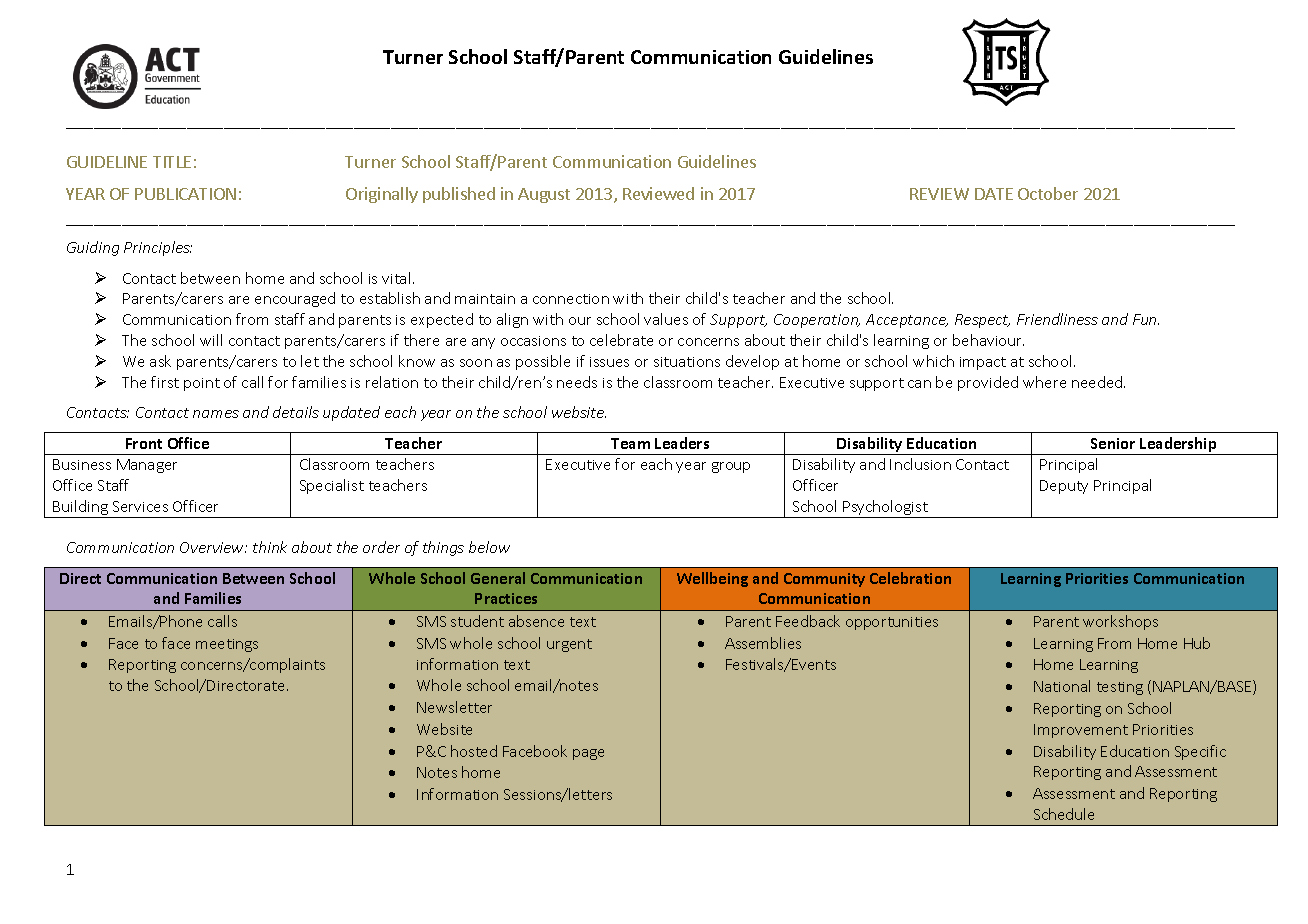 This document has height=924, width=1308. I want to click on Wellbeing, so click(712, 579).
